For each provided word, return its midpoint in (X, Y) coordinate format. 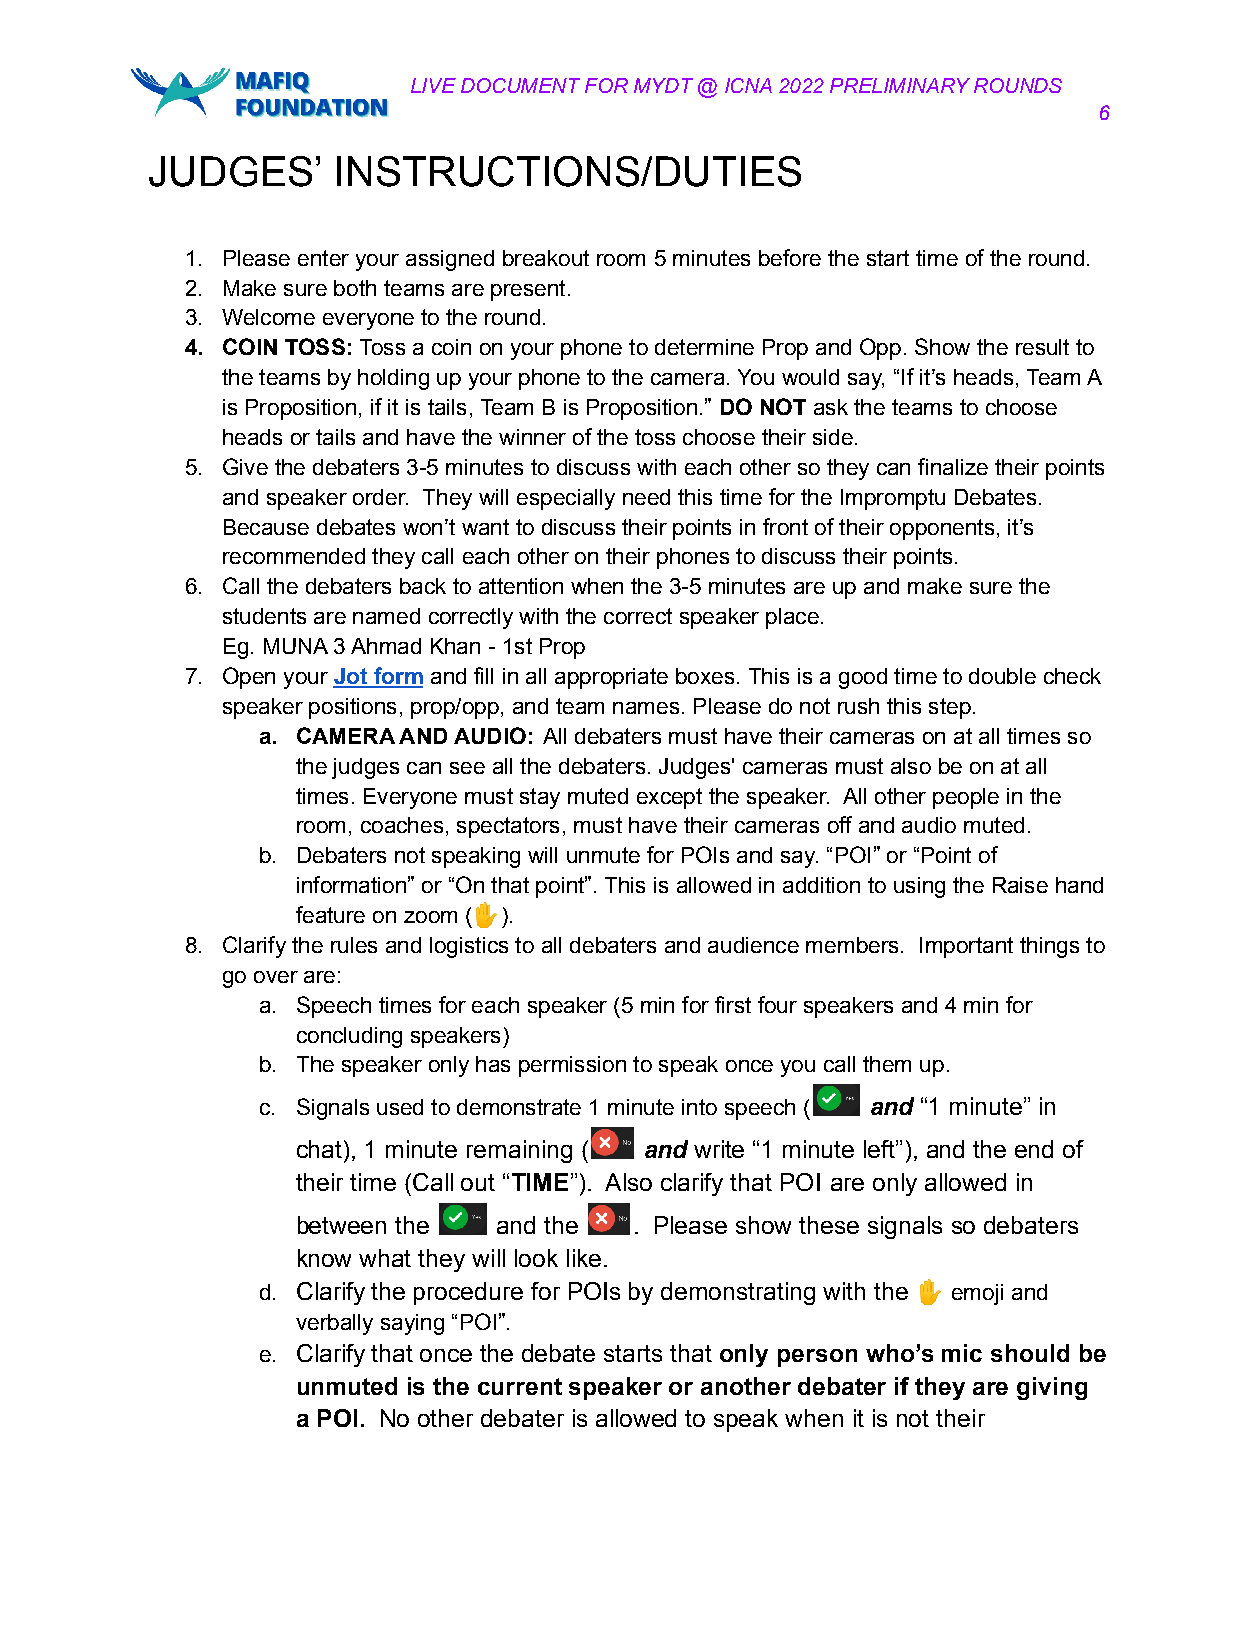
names (646, 708)
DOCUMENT (520, 85)
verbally (334, 1324)
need (646, 497)
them (887, 1064)
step (950, 708)
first (733, 1004)
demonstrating (738, 1293)
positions (352, 708)
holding (393, 379)
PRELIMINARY (900, 85)
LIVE (433, 85)
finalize (953, 466)
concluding (349, 1037)
